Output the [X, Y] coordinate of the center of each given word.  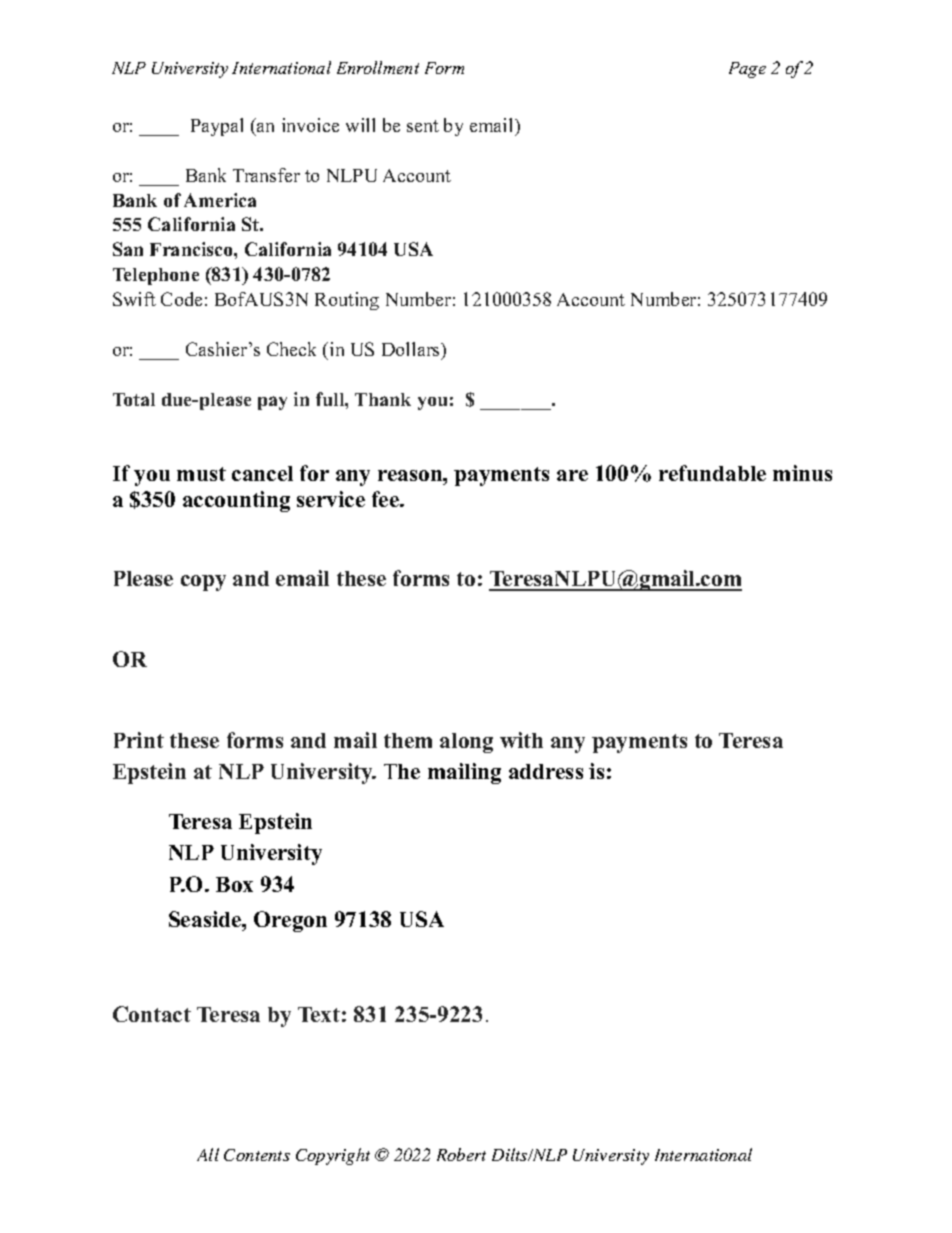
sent [423, 126]
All [208, 1154]
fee [387, 499]
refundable [712, 473]
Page [747, 70]
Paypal [217, 127]
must [201, 474]
